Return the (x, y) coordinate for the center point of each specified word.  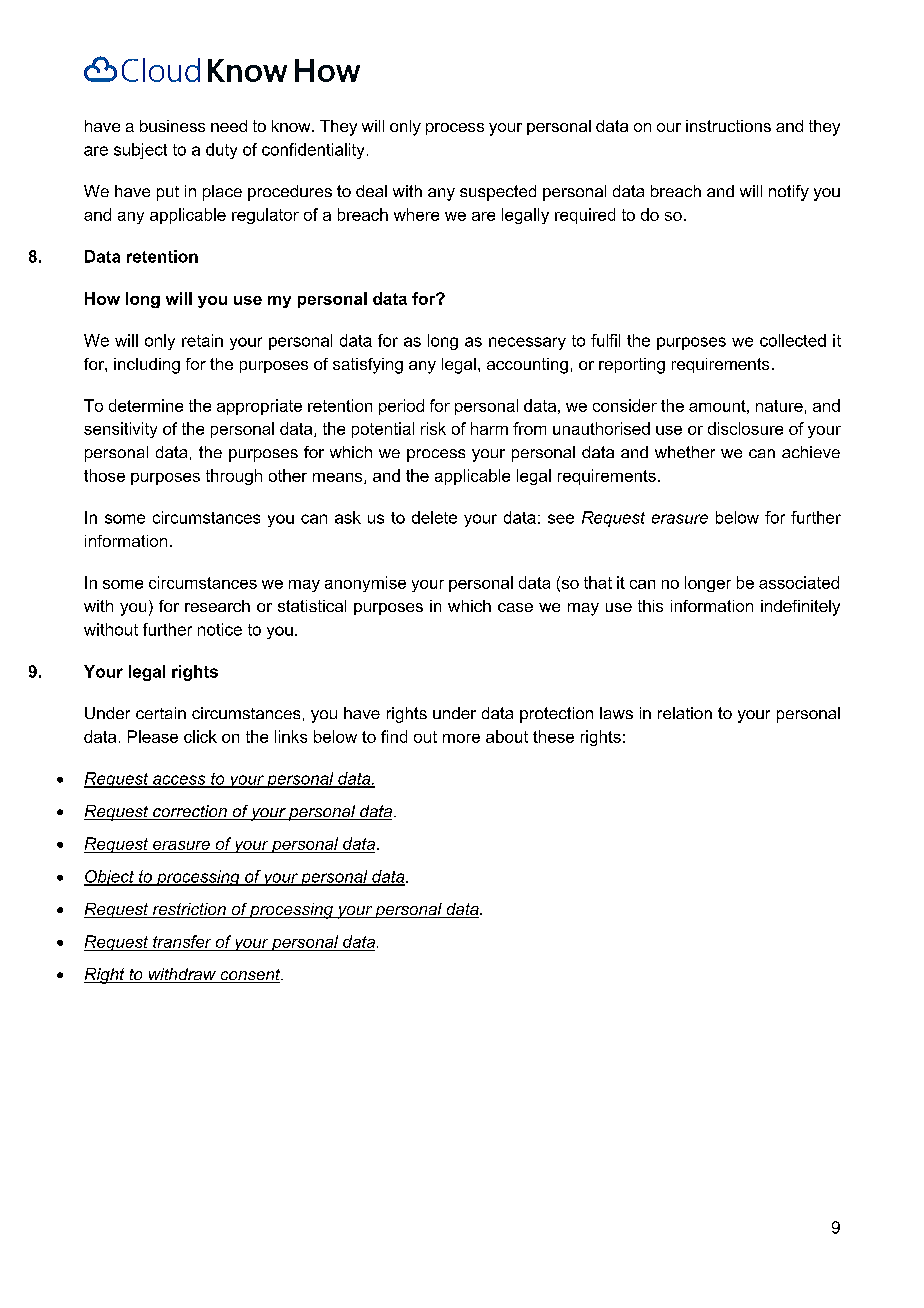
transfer (182, 943)
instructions (728, 126)
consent (250, 976)
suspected (498, 193)
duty (221, 151)
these (553, 736)
